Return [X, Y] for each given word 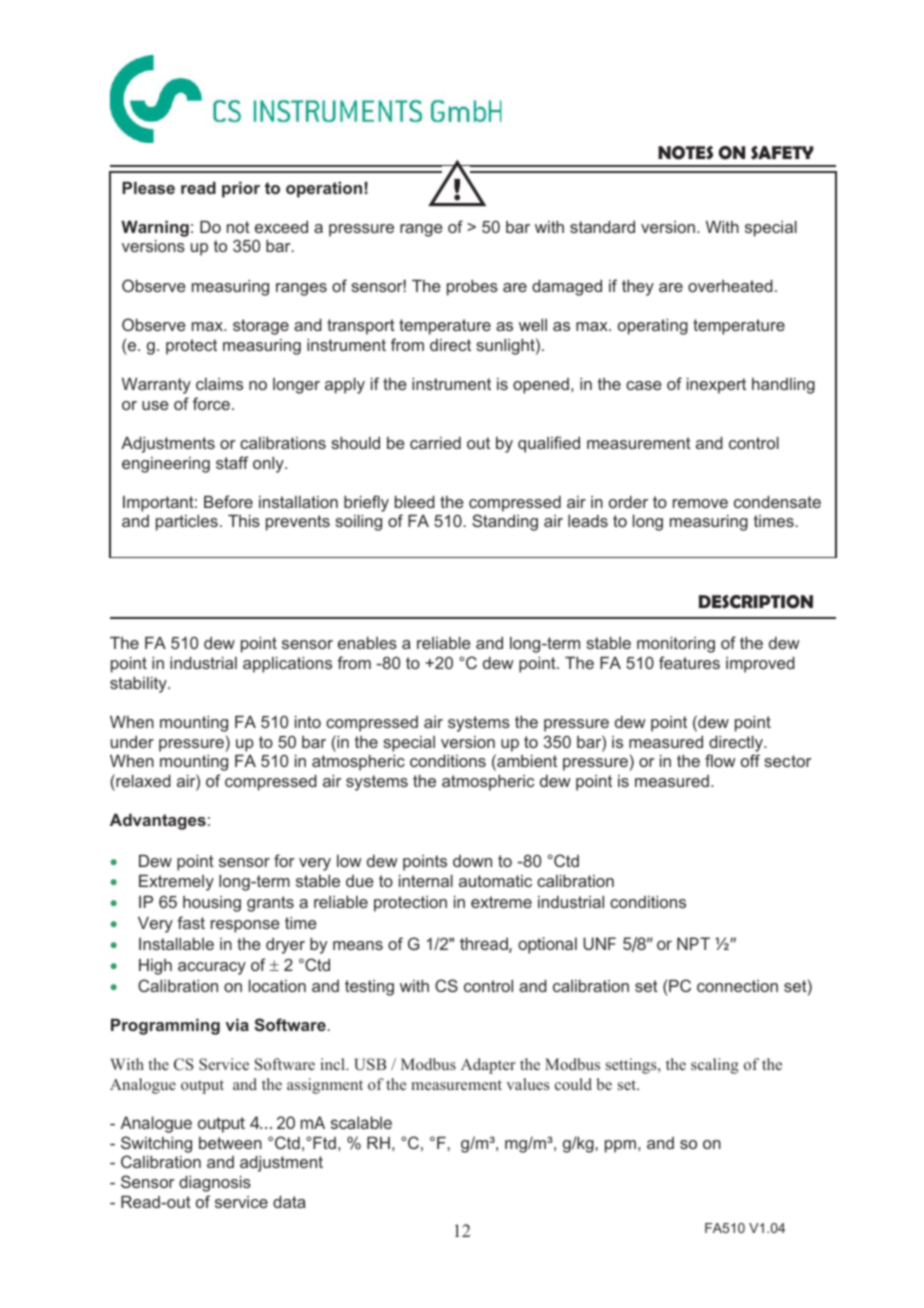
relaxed [142, 780]
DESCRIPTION [756, 602]
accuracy [212, 968]
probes [472, 288]
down [472, 861]
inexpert [716, 386]
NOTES [685, 153]
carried [435, 443]
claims [219, 384]
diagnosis [215, 1184]
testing [369, 988]
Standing [505, 522]
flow [720, 760]
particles [187, 523]
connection [737, 986]
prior [241, 190]
